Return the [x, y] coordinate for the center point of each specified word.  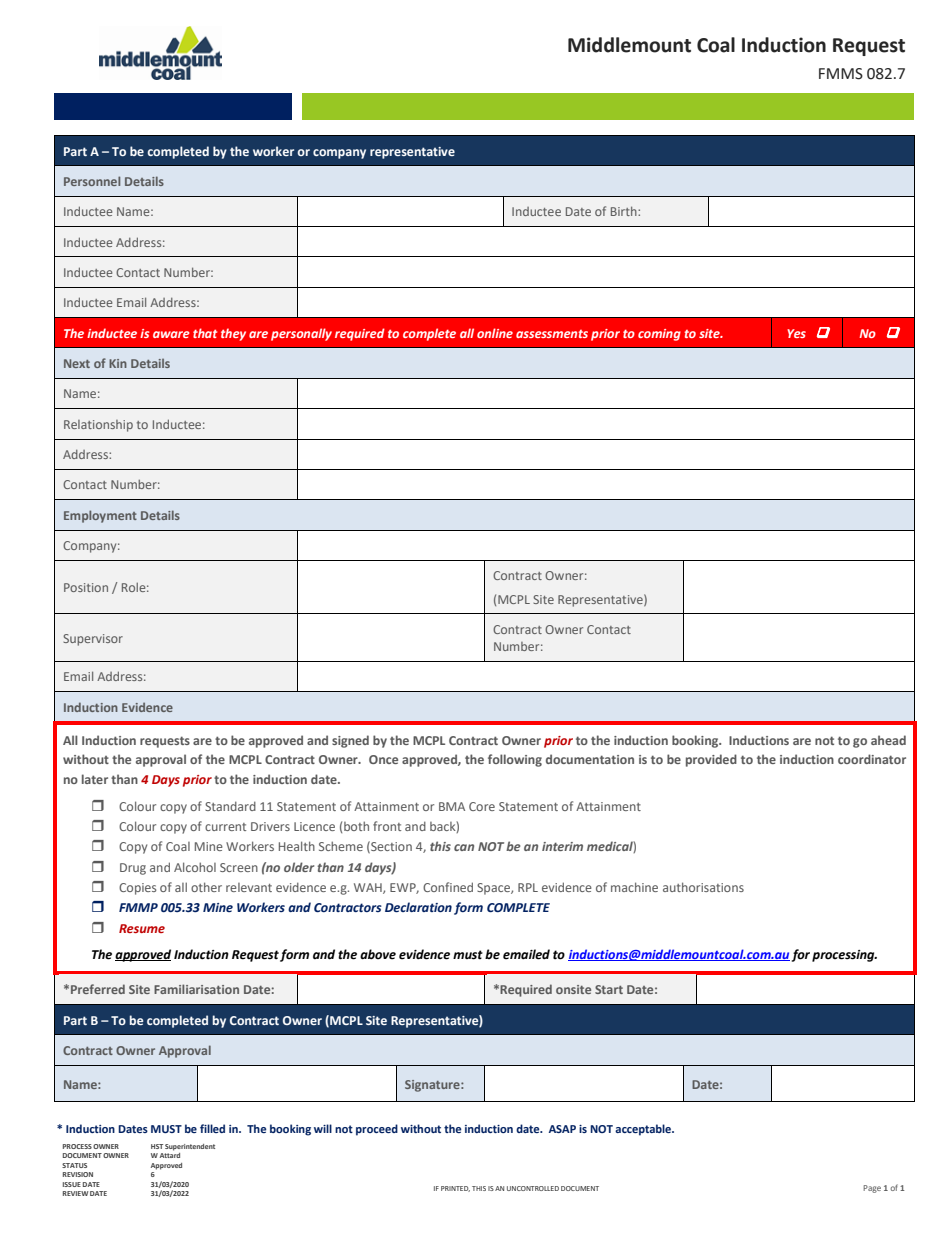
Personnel [92, 181]
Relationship [98, 426]
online [495, 333]
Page [872, 1189]
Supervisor [93, 640]
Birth [625, 211]
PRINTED [455, 1189]
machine [634, 887]
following [515, 760]
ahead [888, 740]
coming [659, 335]
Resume [142, 928]
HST [157, 1146]
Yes [796, 333]
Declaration [418, 907]
